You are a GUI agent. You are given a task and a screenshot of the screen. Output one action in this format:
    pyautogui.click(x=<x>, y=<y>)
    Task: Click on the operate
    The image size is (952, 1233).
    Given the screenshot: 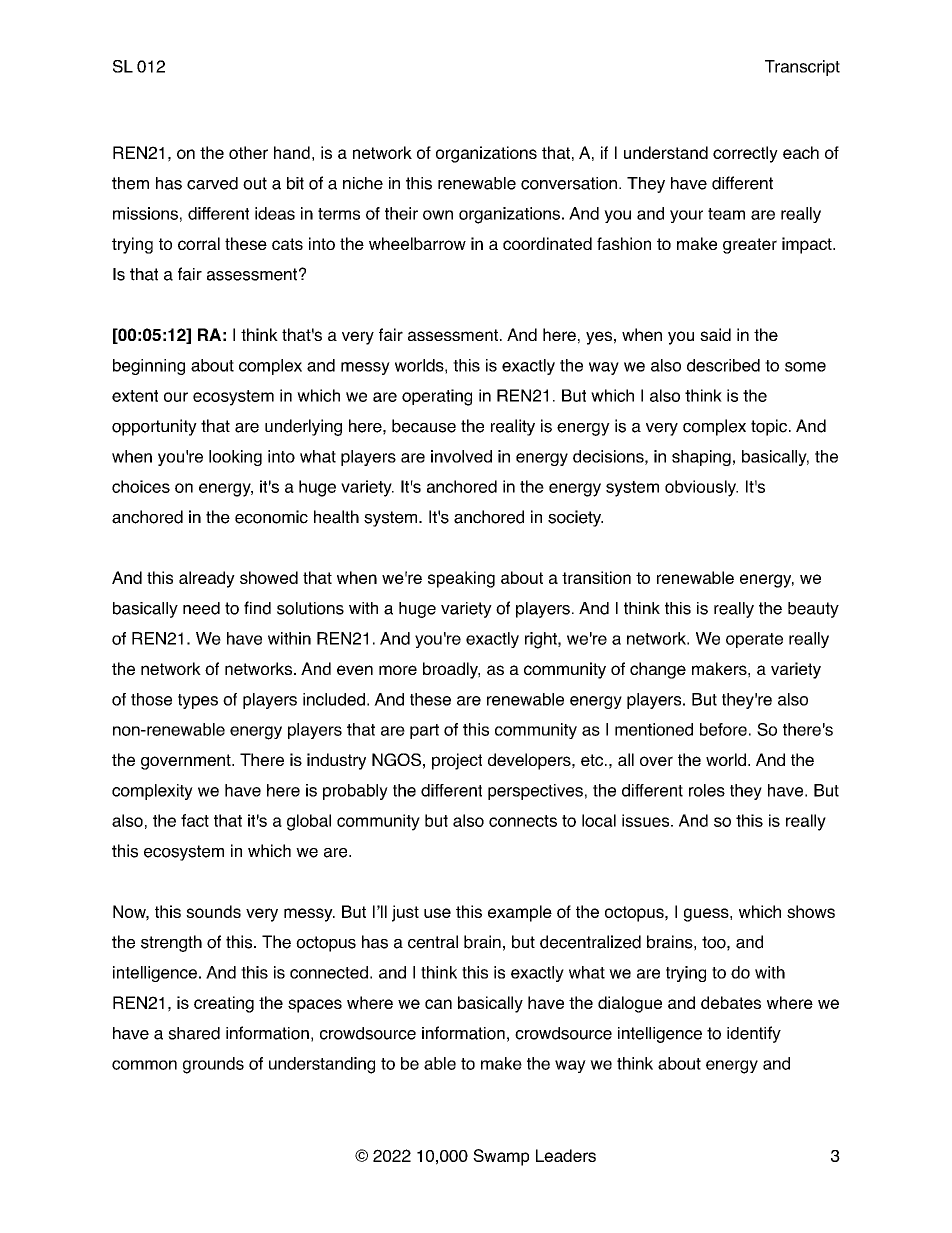 What is the action you would take?
    pyautogui.click(x=754, y=640)
